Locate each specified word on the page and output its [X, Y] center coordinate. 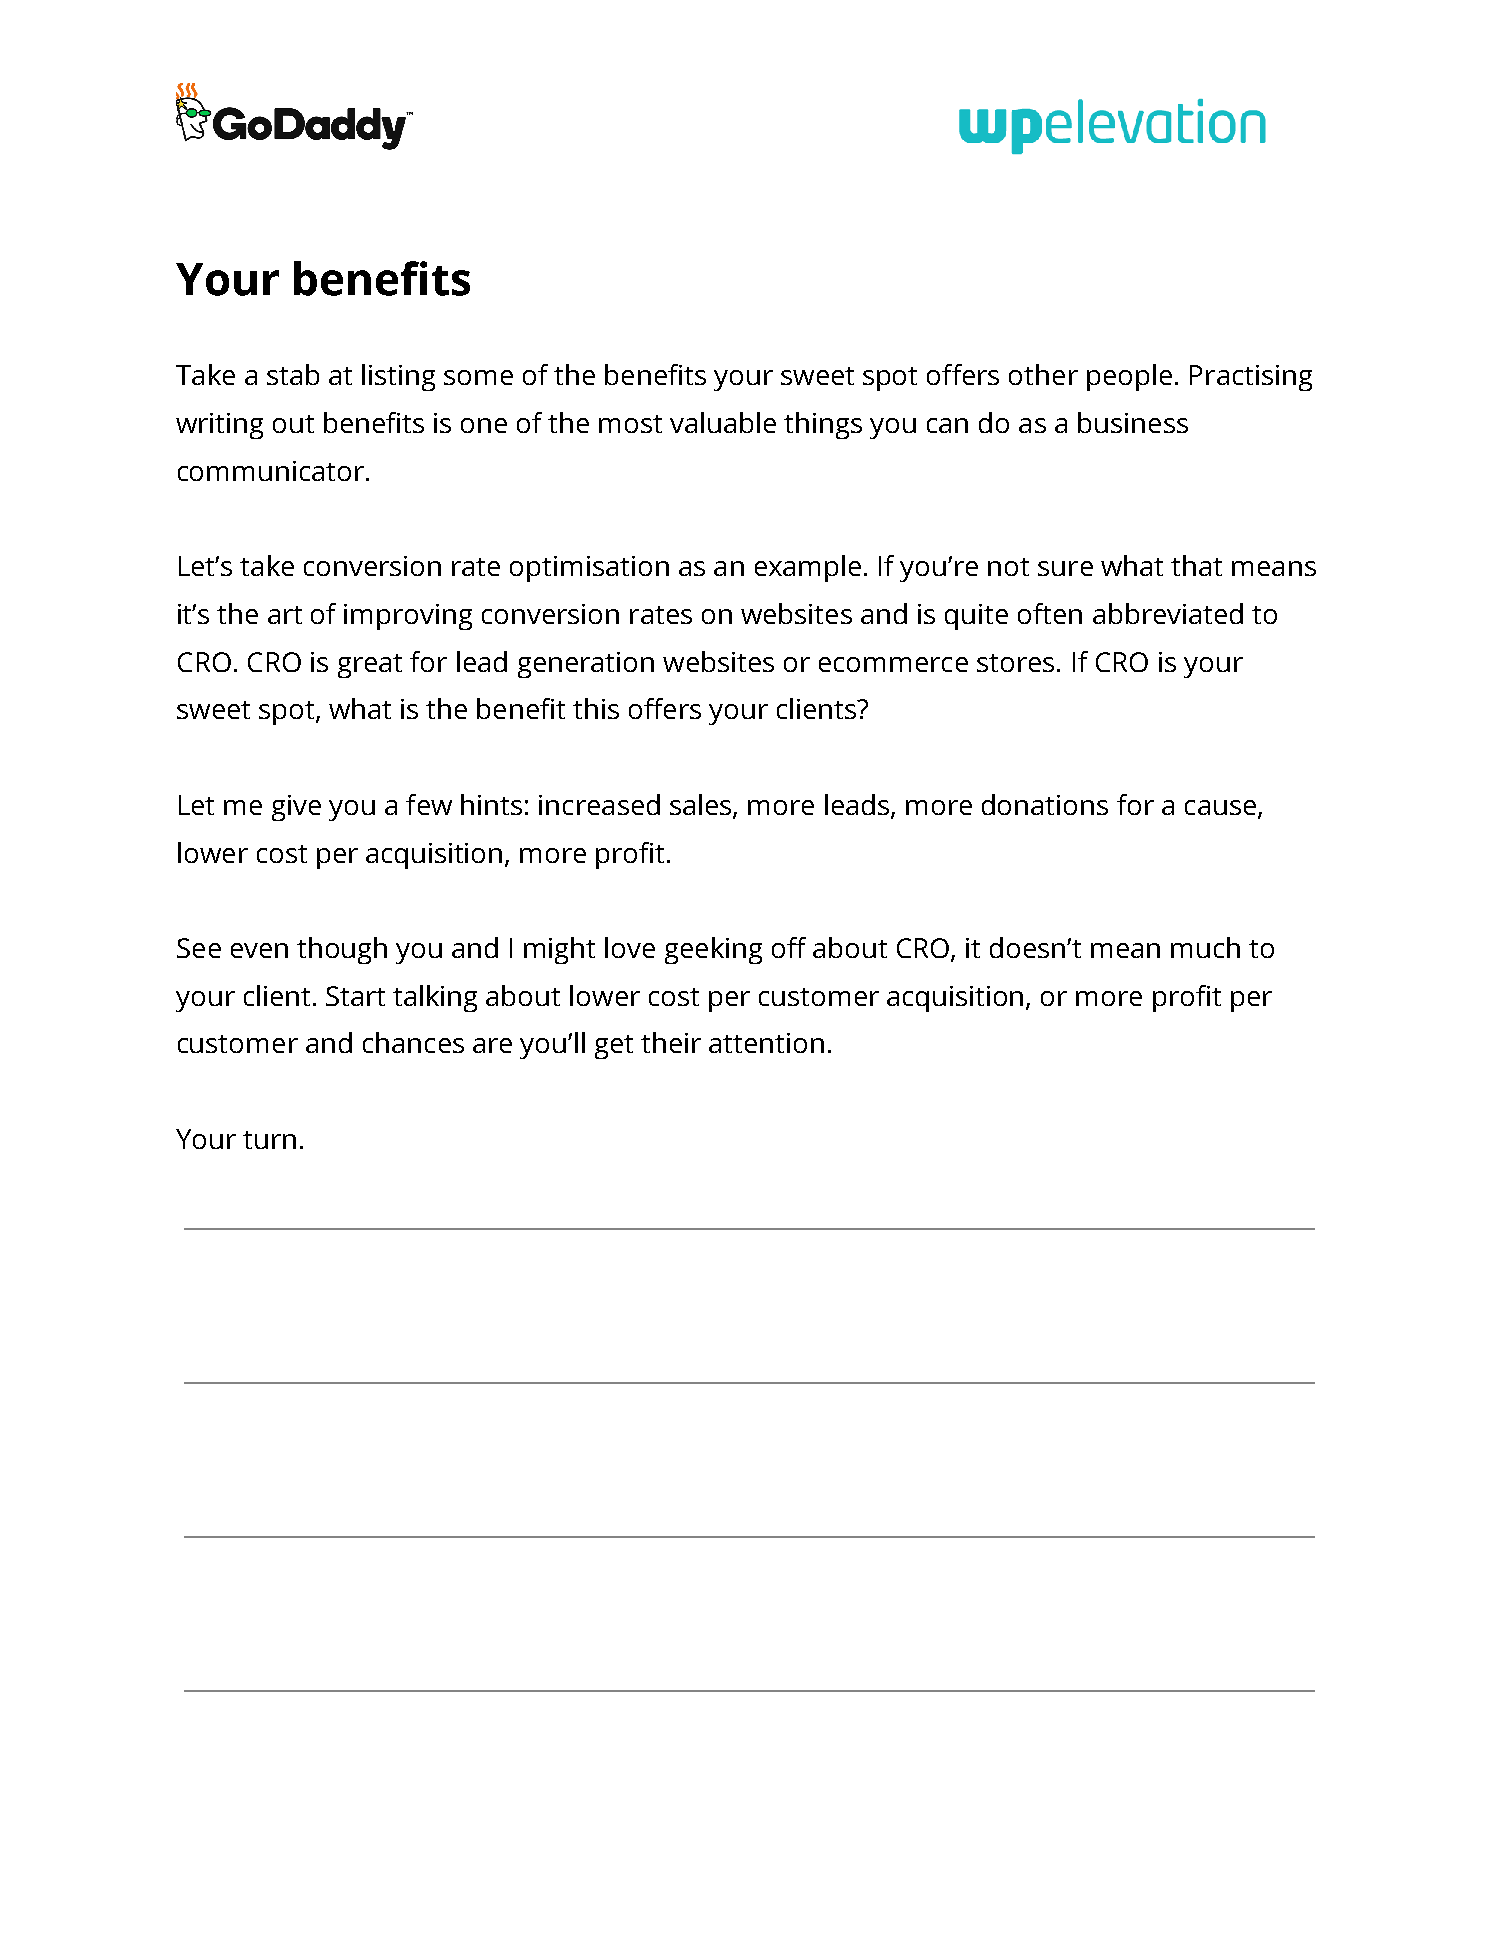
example [808, 568]
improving [408, 617]
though [342, 950]
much [1205, 947]
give [296, 808]
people [1129, 377]
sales [702, 806]
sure [1065, 568]
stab [293, 374]
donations [1045, 804]
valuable [723, 422]
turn [269, 1140]
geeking [713, 950]
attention [766, 1043]
